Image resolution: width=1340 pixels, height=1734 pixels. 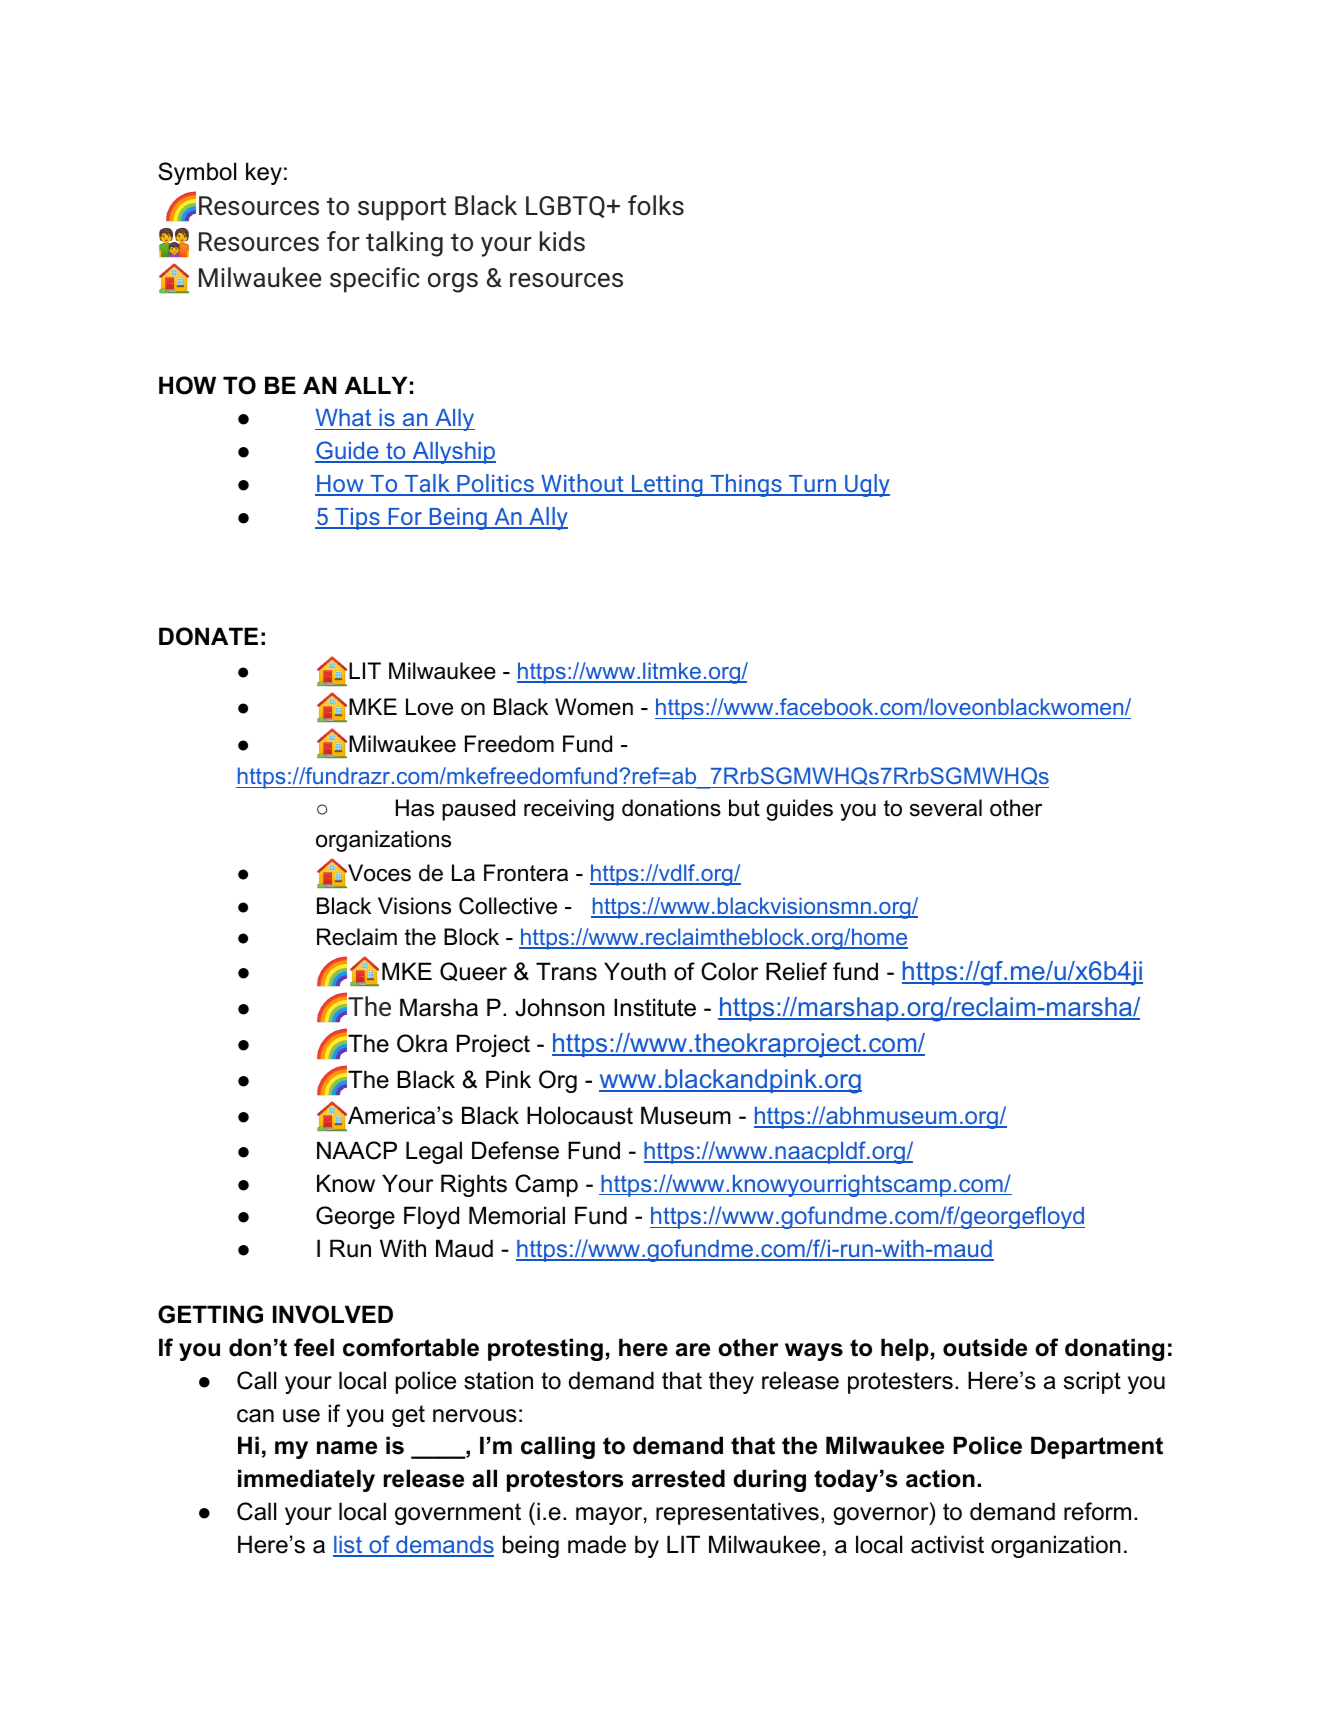 I want to click on immediately, so click(x=306, y=1480).
